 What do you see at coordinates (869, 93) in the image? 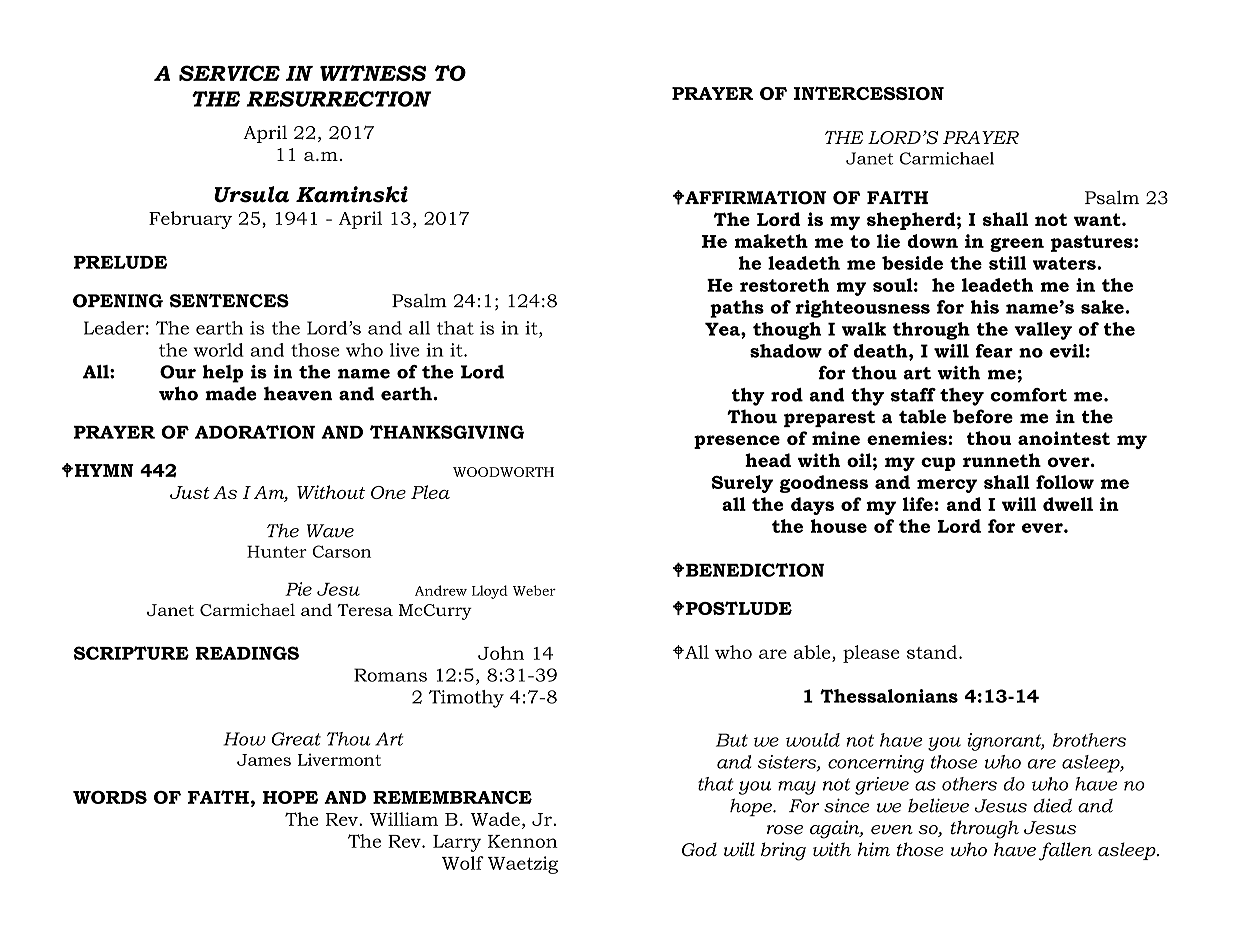
I see `INTERCESSION` at bounding box center [869, 93].
